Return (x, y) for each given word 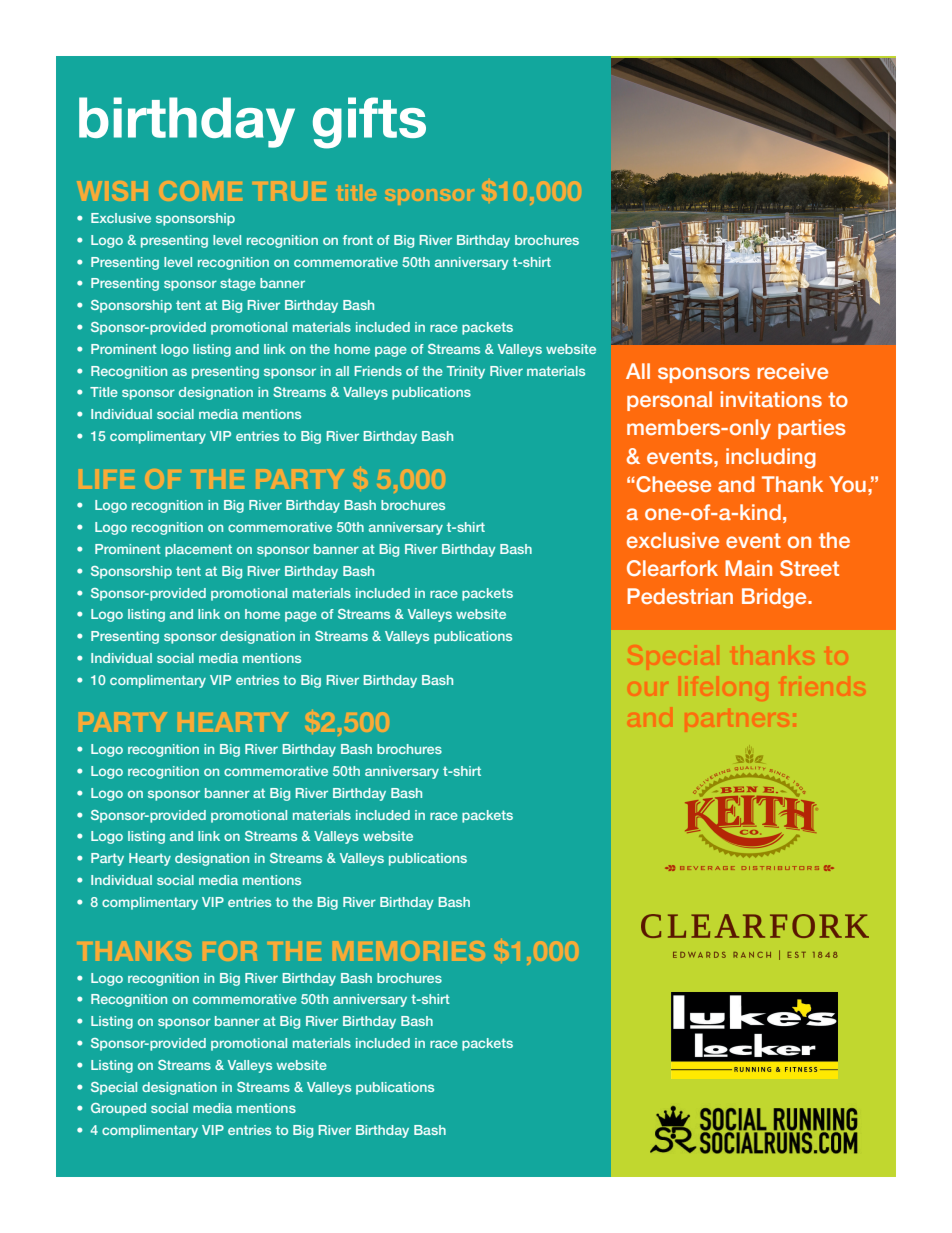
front (358, 240)
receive (792, 371)
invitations (771, 399)
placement (198, 550)
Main (748, 568)
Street (809, 568)
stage (238, 284)
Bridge (775, 598)
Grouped (118, 1109)
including (771, 458)
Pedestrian (680, 596)
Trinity (466, 372)
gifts (369, 123)
